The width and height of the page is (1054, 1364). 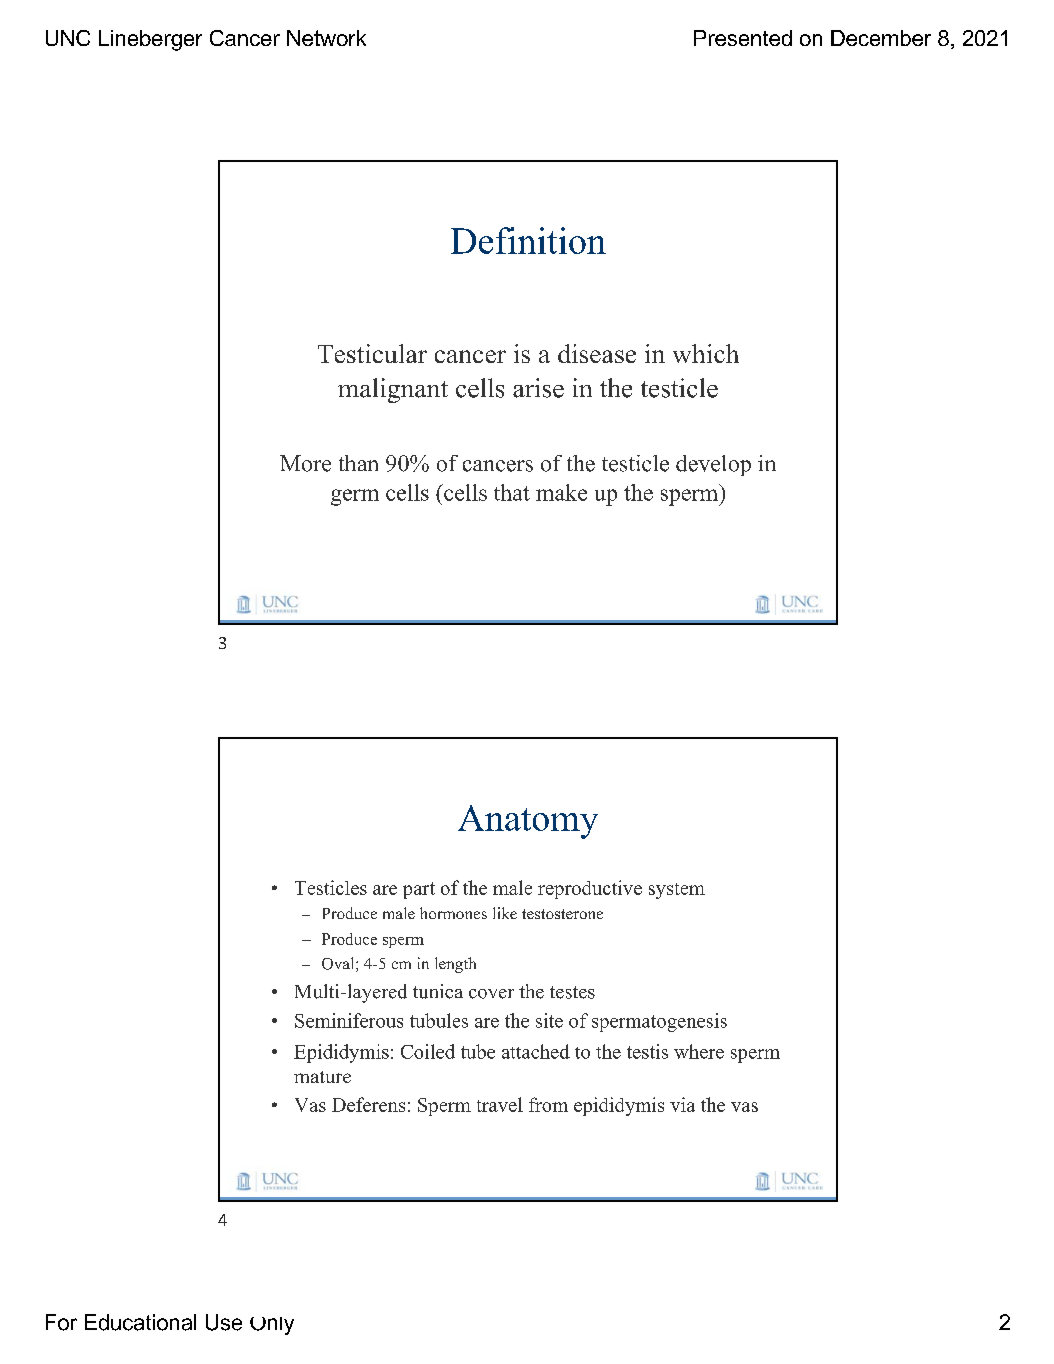 I want to click on More, so click(x=305, y=463).
